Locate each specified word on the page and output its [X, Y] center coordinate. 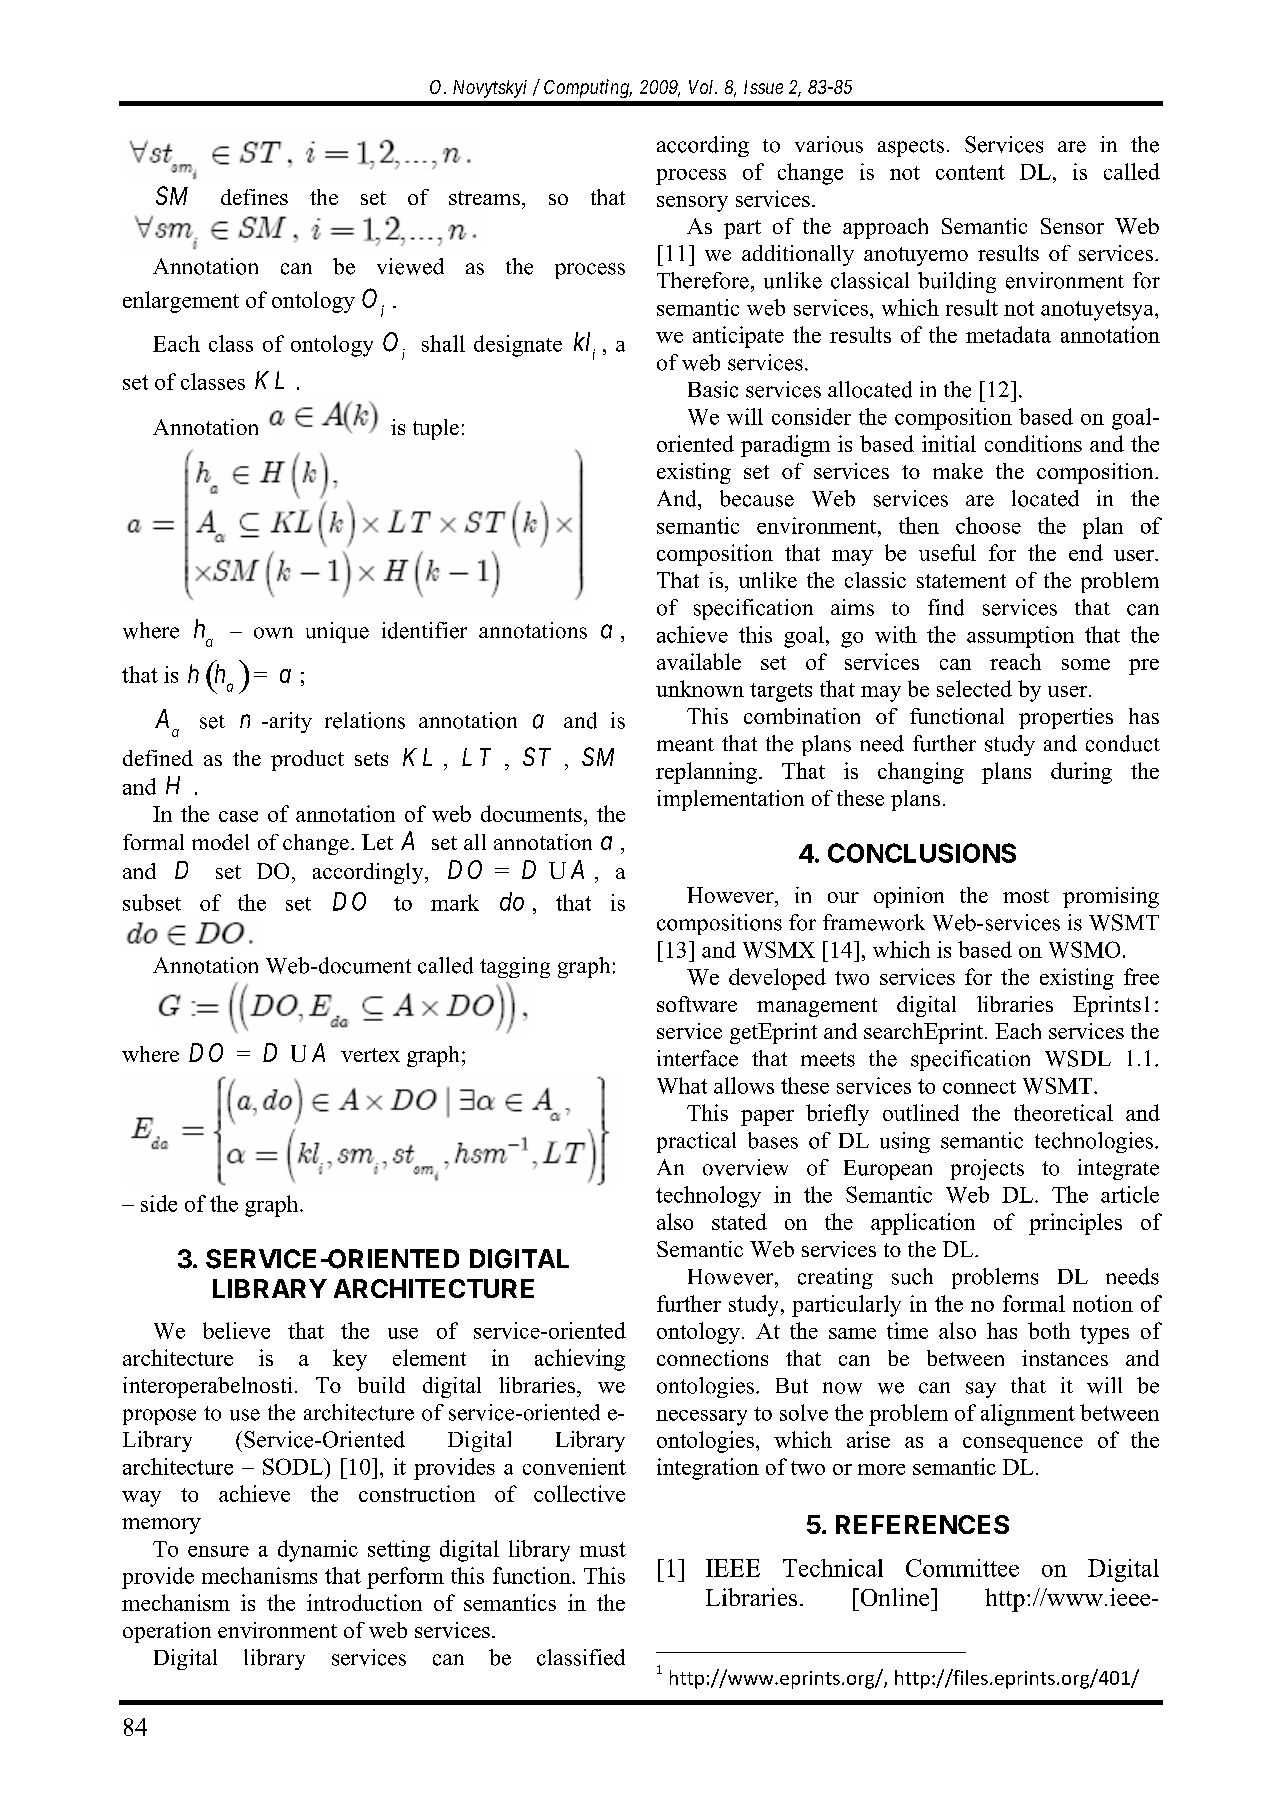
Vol [703, 87]
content [970, 172]
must [603, 1549]
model [220, 842]
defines [254, 197]
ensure [218, 1551]
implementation [730, 800]
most [1026, 896]
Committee [962, 1568]
